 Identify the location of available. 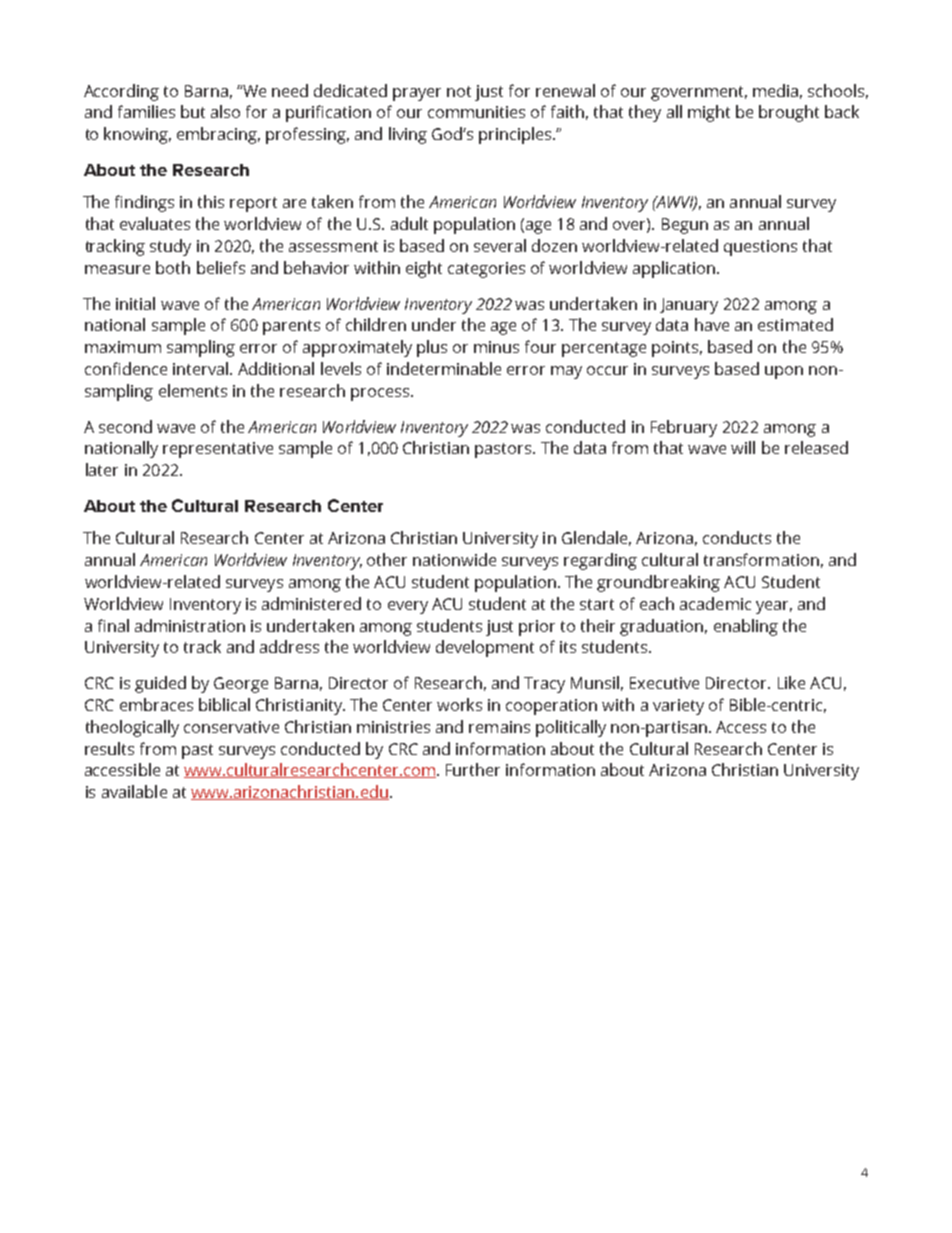
(134, 791).
